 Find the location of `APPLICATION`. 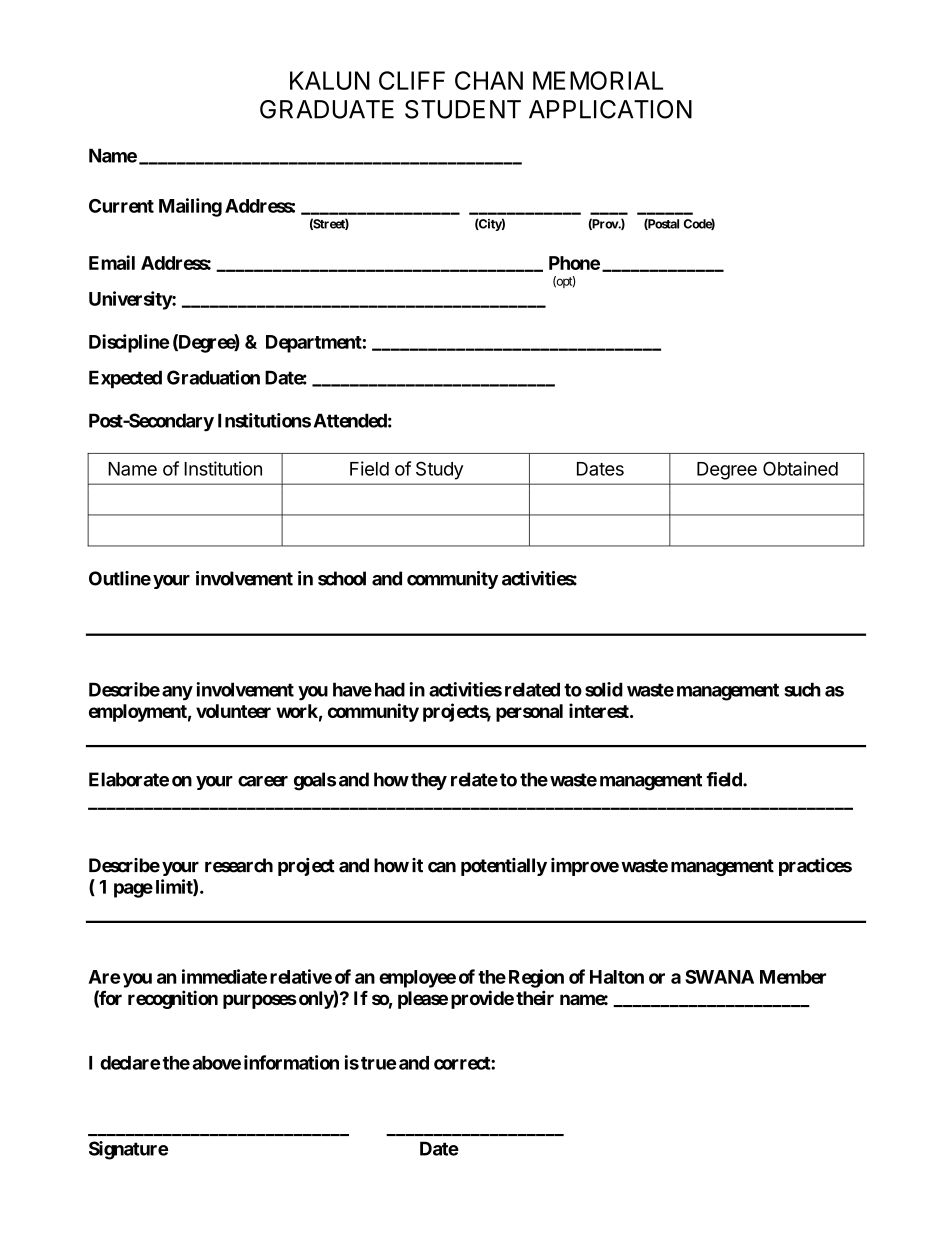

APPLICATION is located at coordinates (610, 109).
